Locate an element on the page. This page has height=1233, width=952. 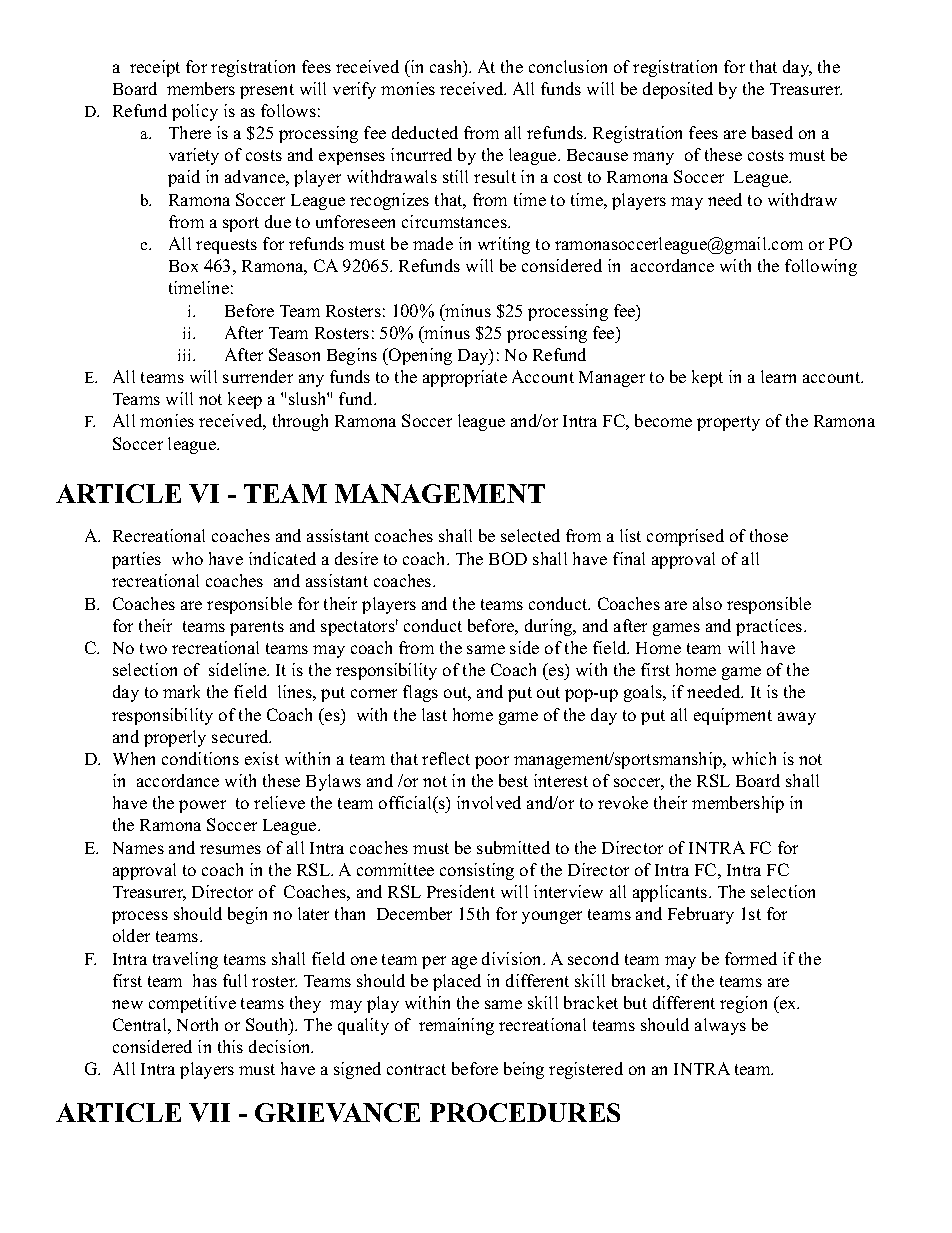
iii is located at coordinates (186, 355).
